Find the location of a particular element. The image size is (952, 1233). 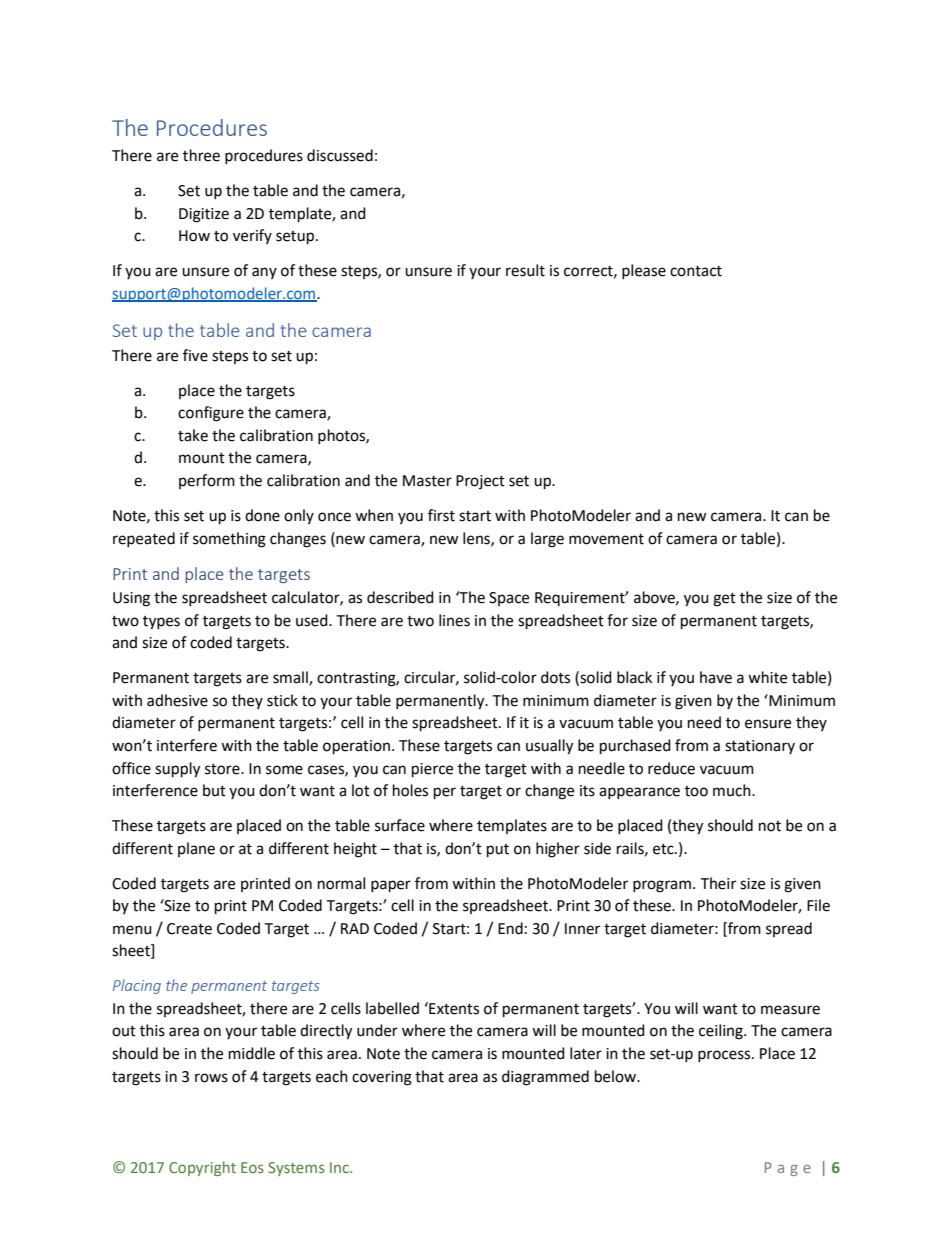

result is located at coordinates (525, 270).
